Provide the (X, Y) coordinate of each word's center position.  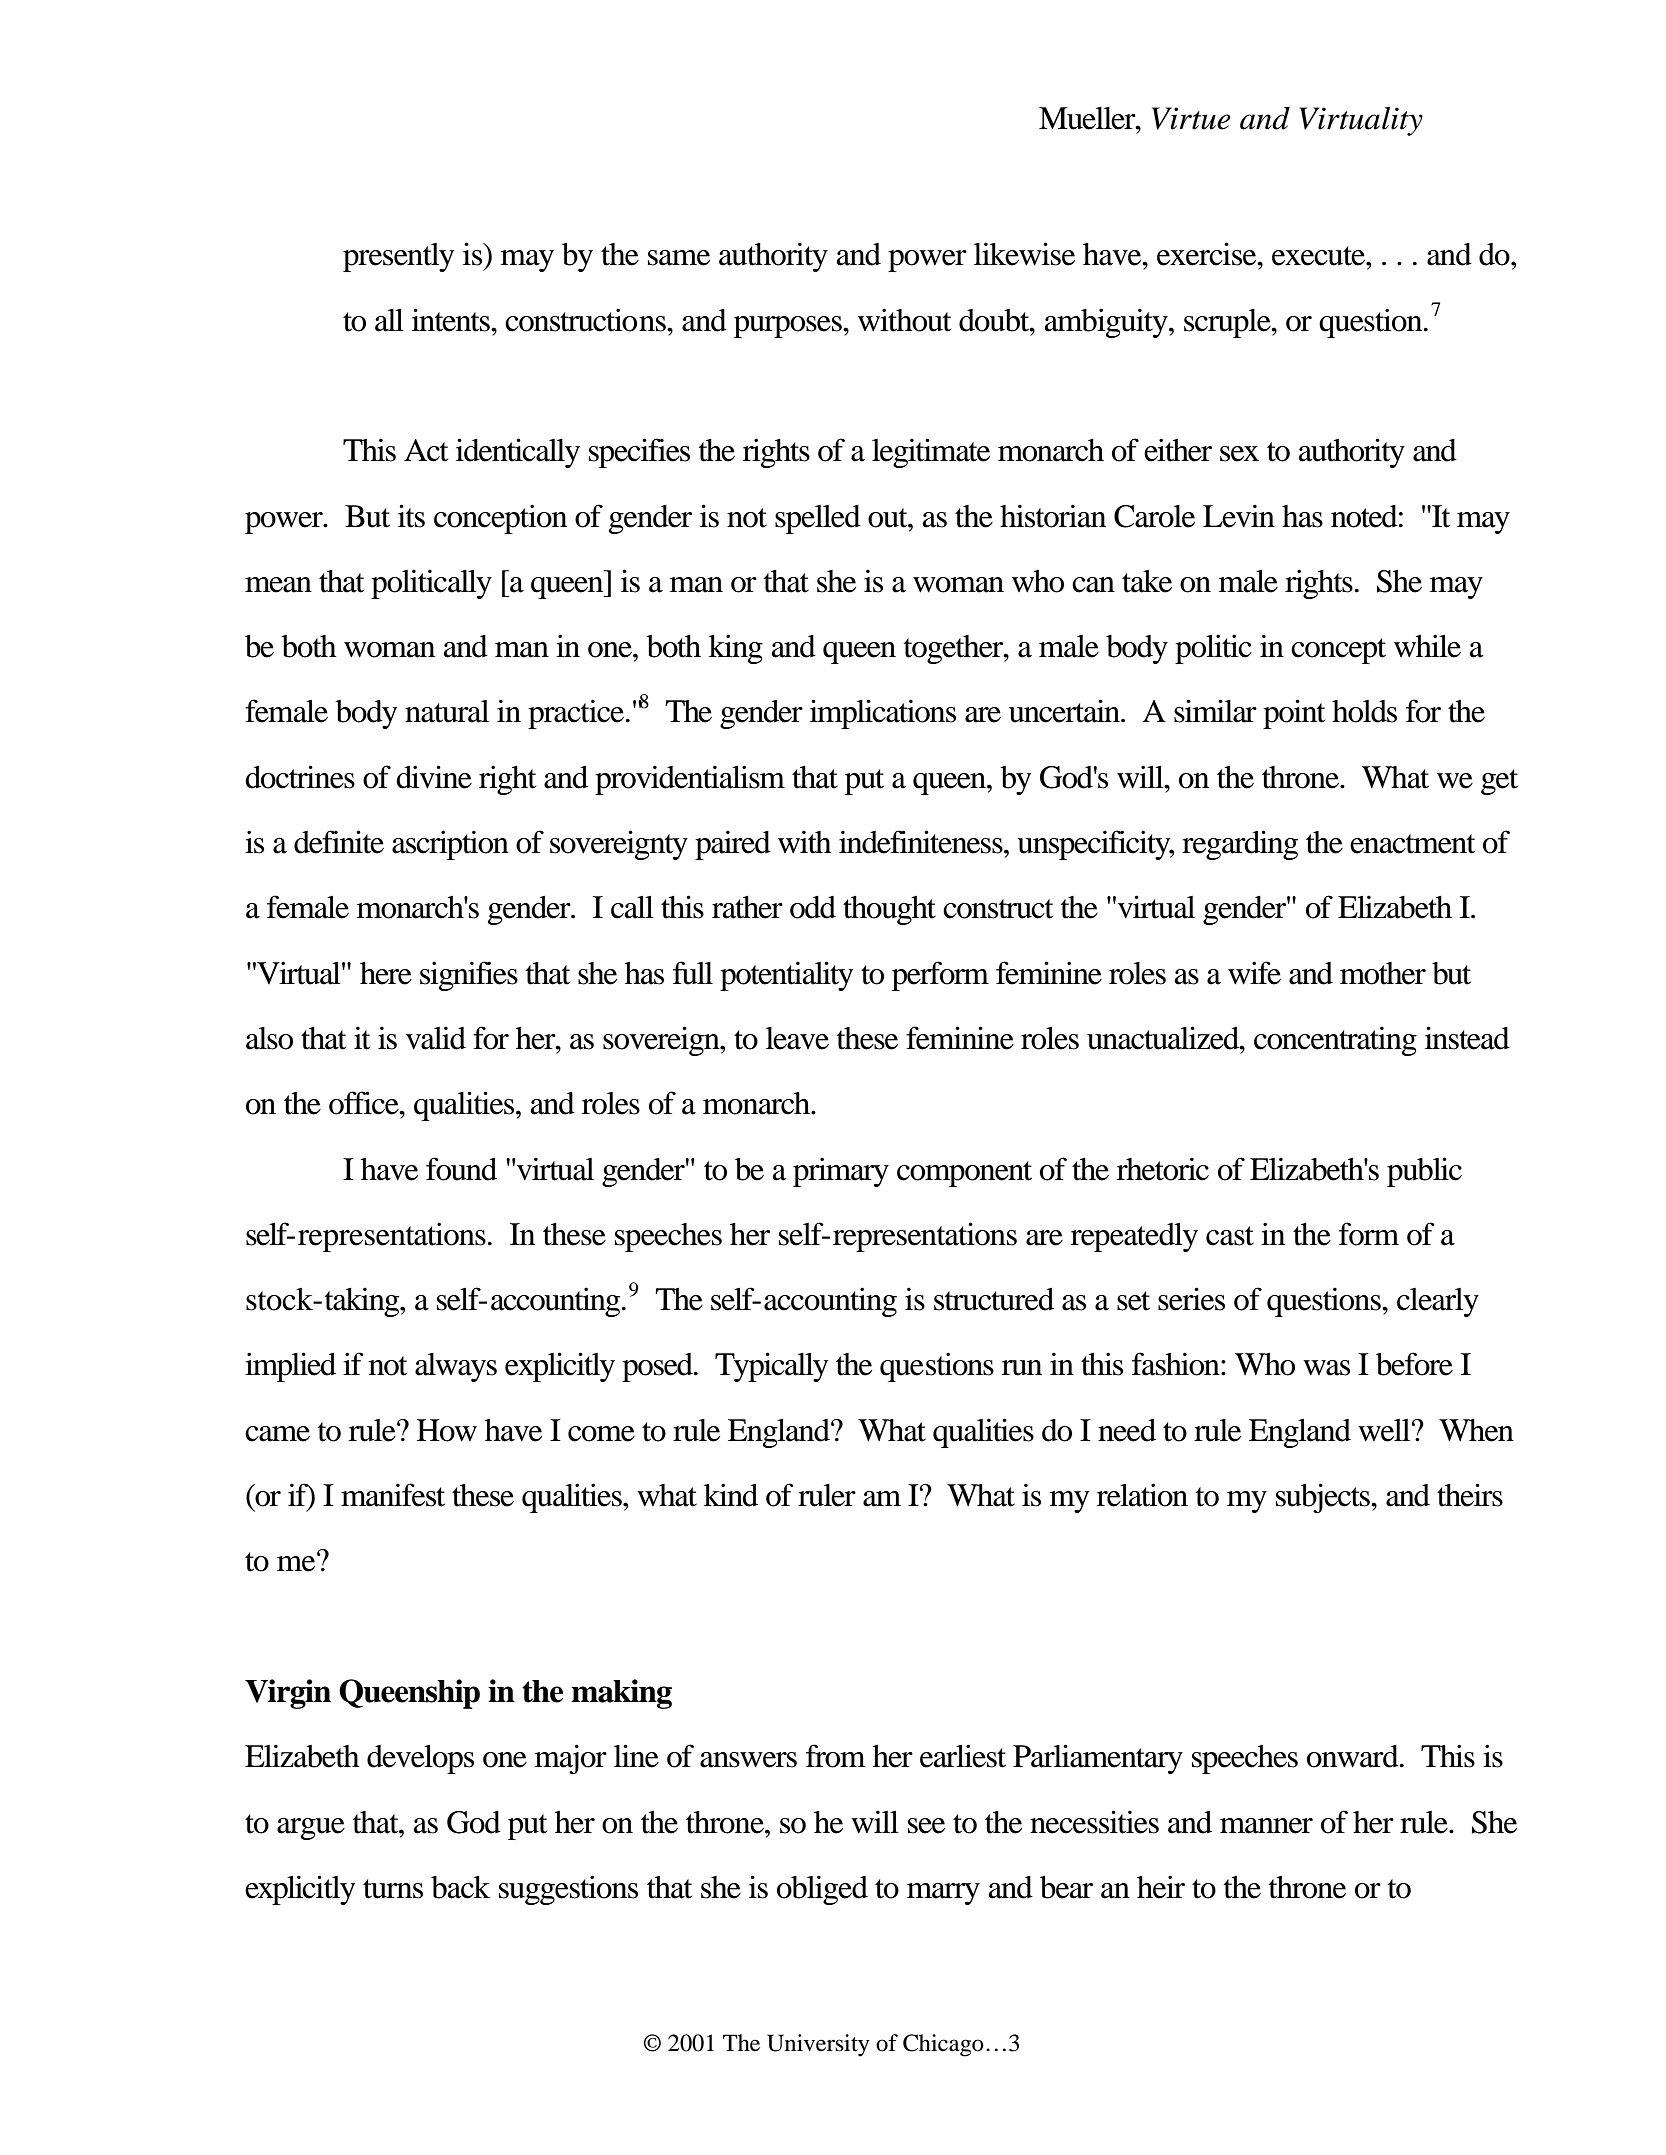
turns (393, 1889)
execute (1319, 256)
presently (398, 257)
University (818, 2045)
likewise (1024, 254)
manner (1266, 1826)
